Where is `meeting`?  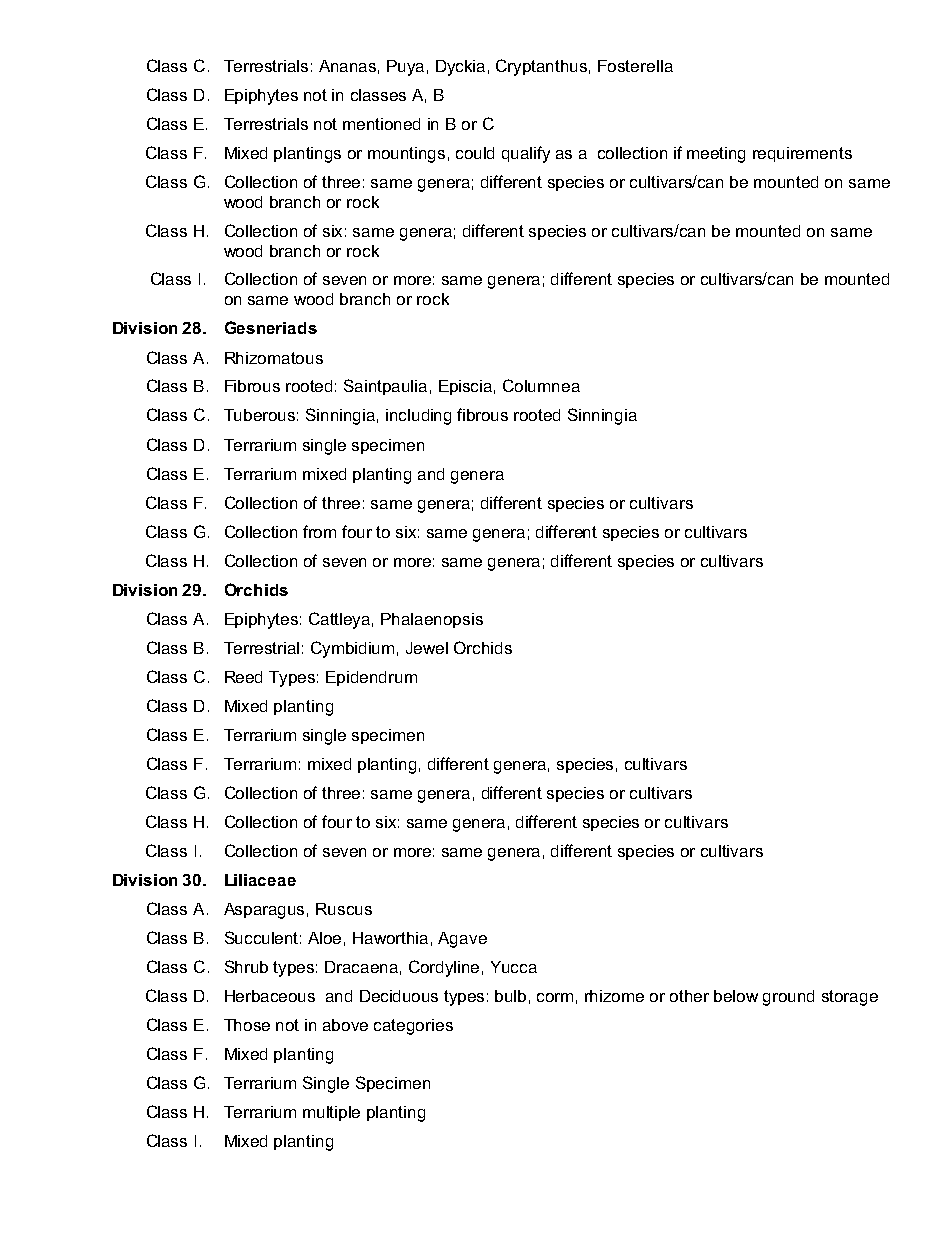
meeting is located at coordinates (716, 155).
